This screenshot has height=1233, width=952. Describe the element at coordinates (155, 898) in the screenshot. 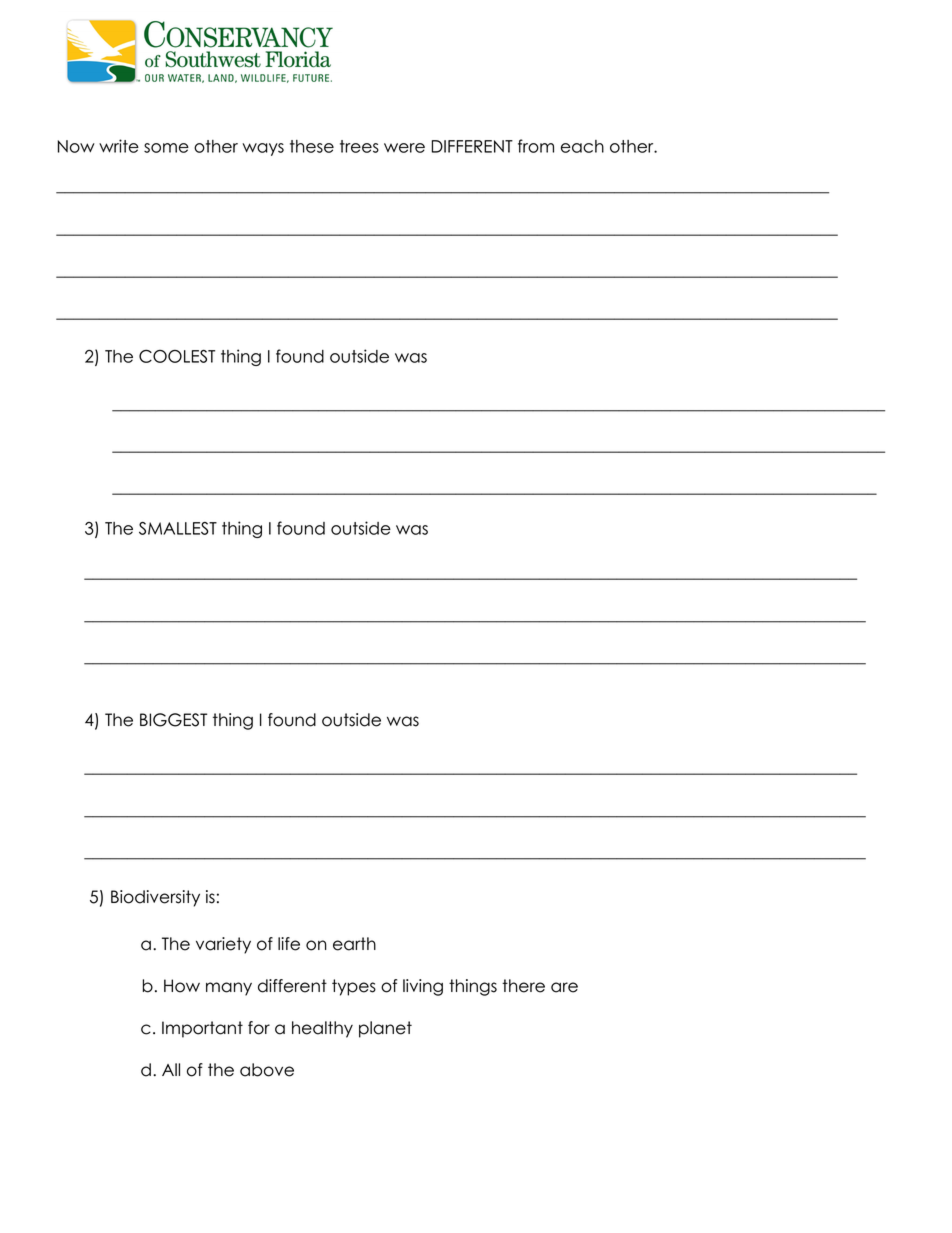

I see `Biodiversity` at that location.
